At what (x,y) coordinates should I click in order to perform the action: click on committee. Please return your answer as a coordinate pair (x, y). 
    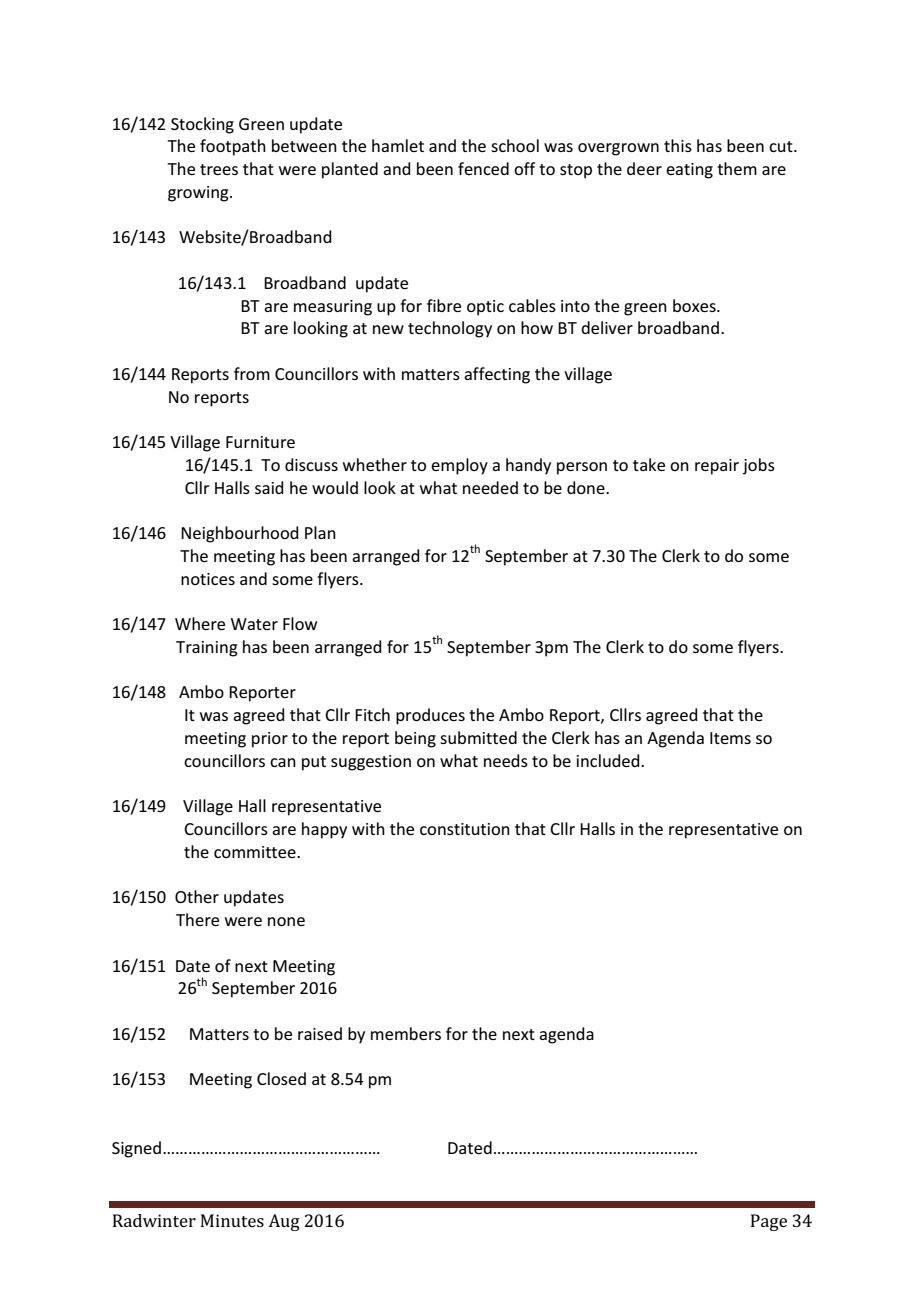
    Looking at the image, I should click on (256, 852).
